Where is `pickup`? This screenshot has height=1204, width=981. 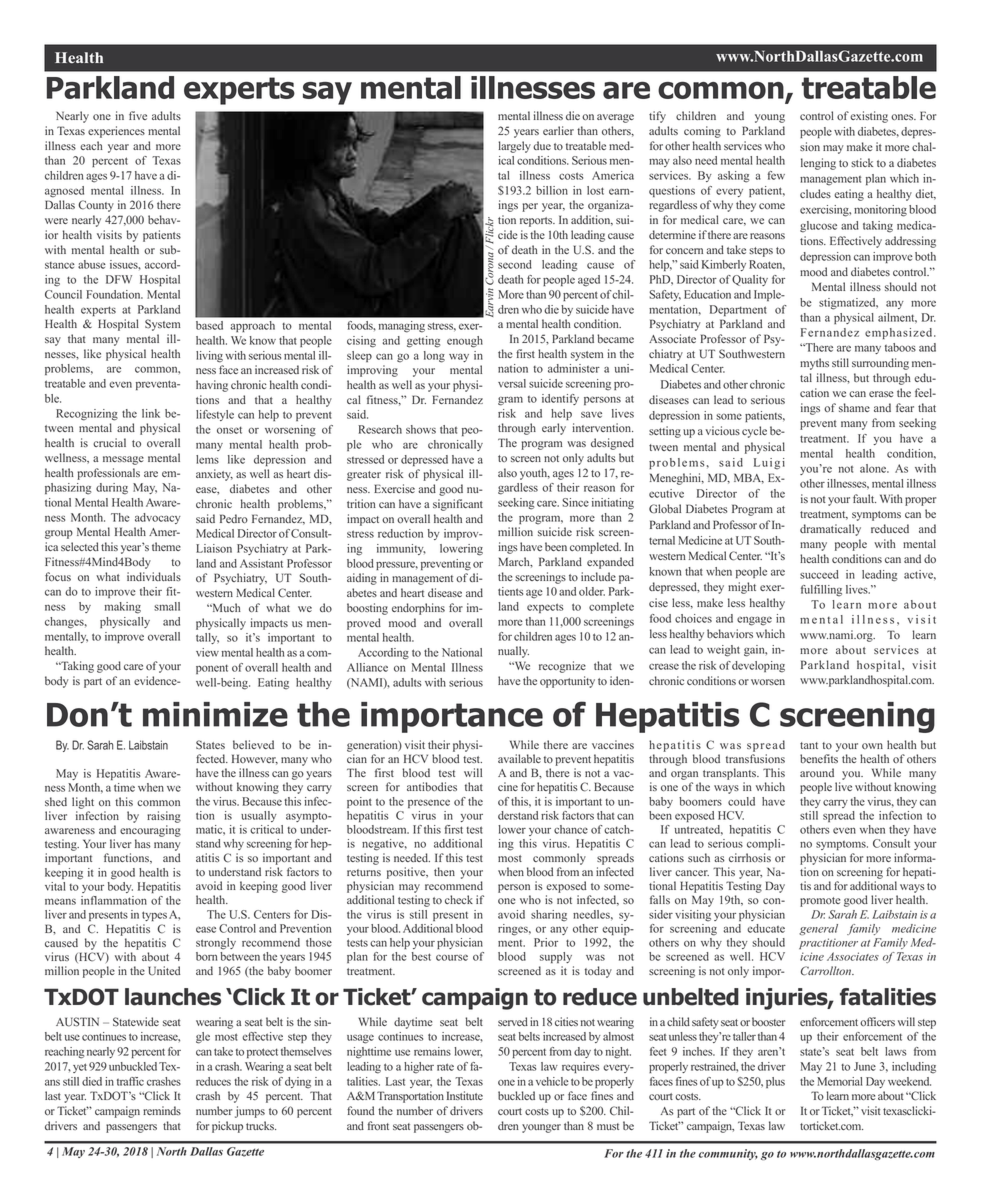
pickup is located at coordinates (227, 1127).
